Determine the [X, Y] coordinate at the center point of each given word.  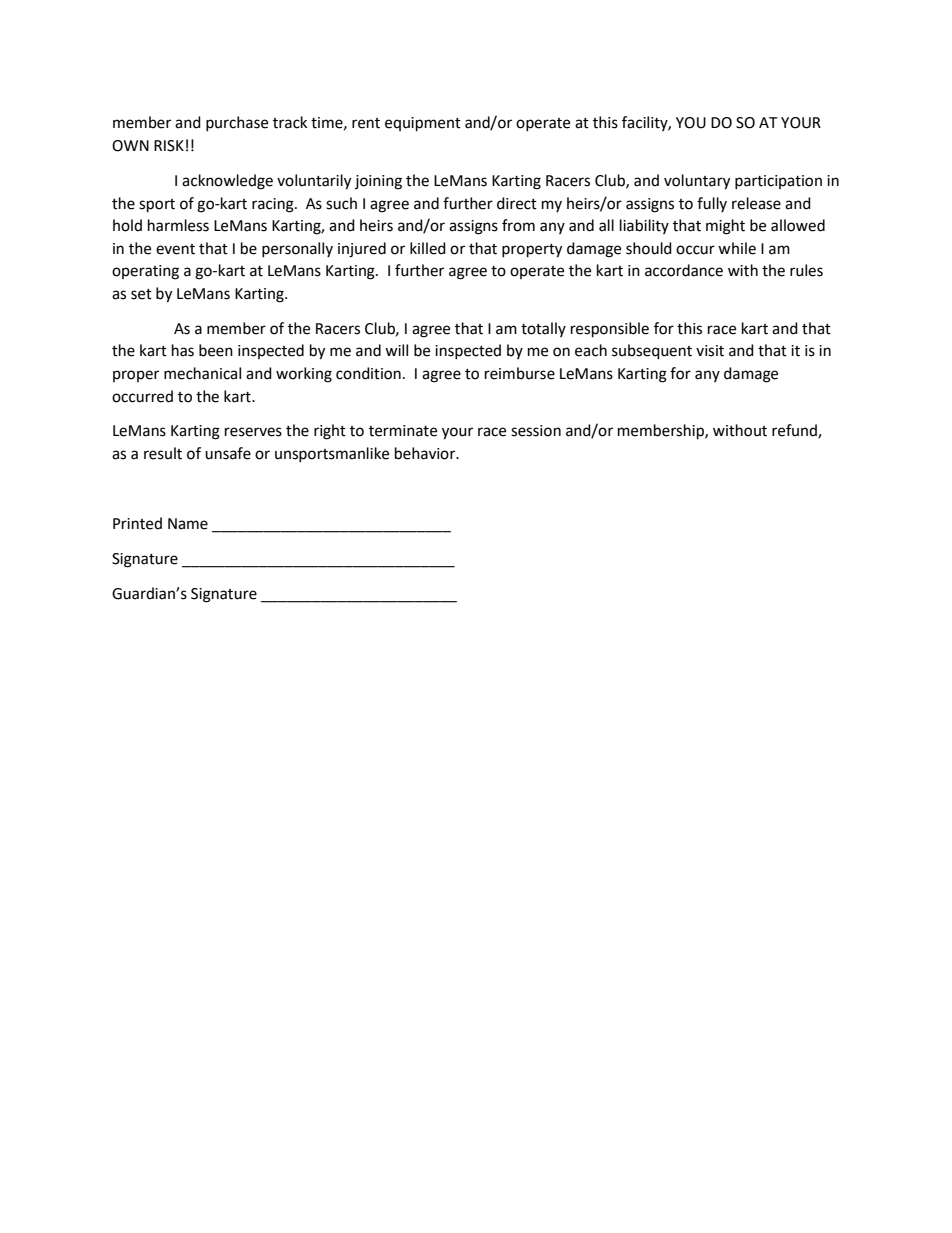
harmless [178, 225]
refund [795, 431]
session [536, 431]
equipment [423, 124]
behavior [426, 453]
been [216, 350]
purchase [237, 123]
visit [710, 351]
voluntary [697, 182]
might [725, 227]
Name [188, 524]
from [518, 225]
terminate [403, 431]
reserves [253, 432]
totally [543, 329]
